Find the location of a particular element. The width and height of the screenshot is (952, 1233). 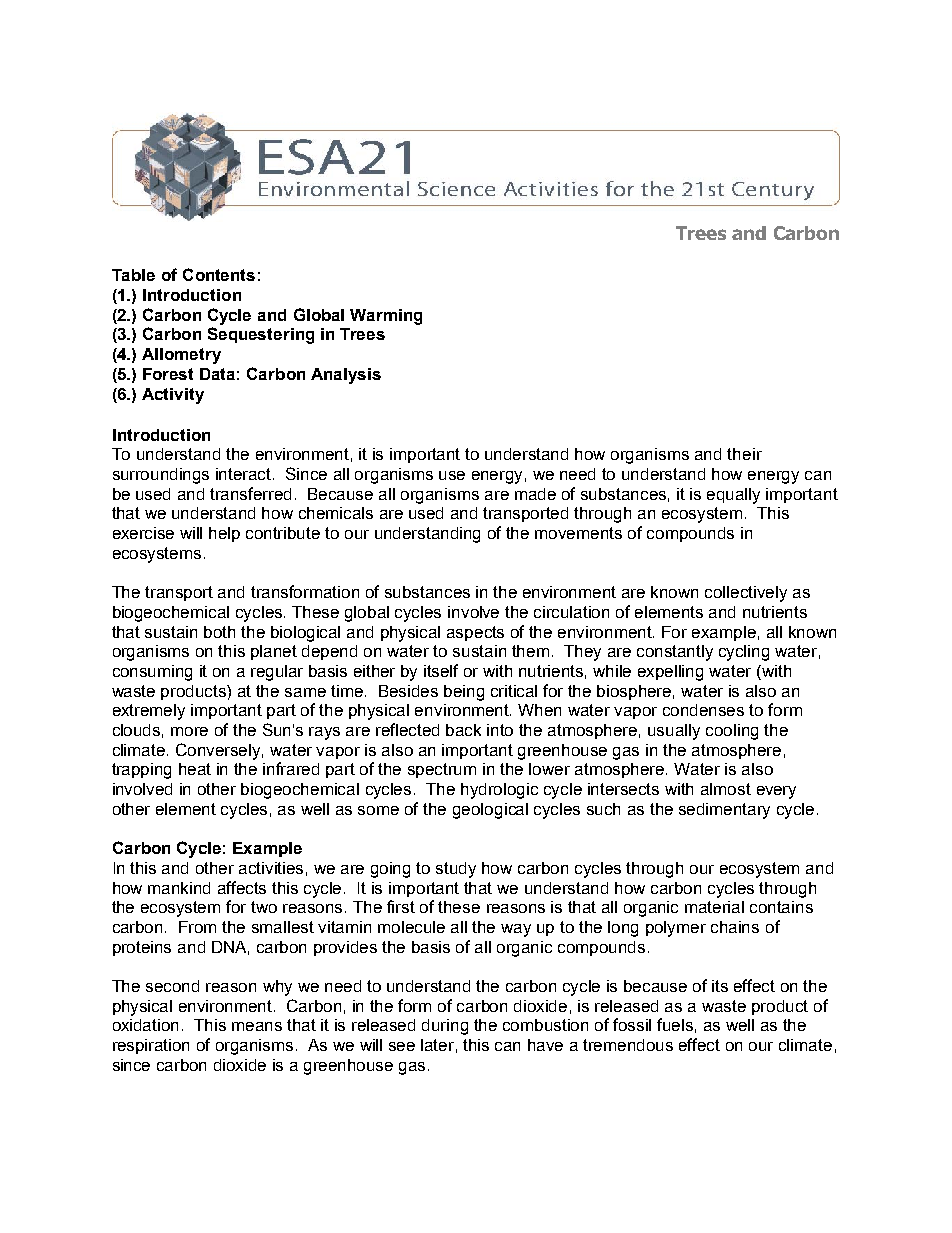

both is located at coordinates (219, 632).
